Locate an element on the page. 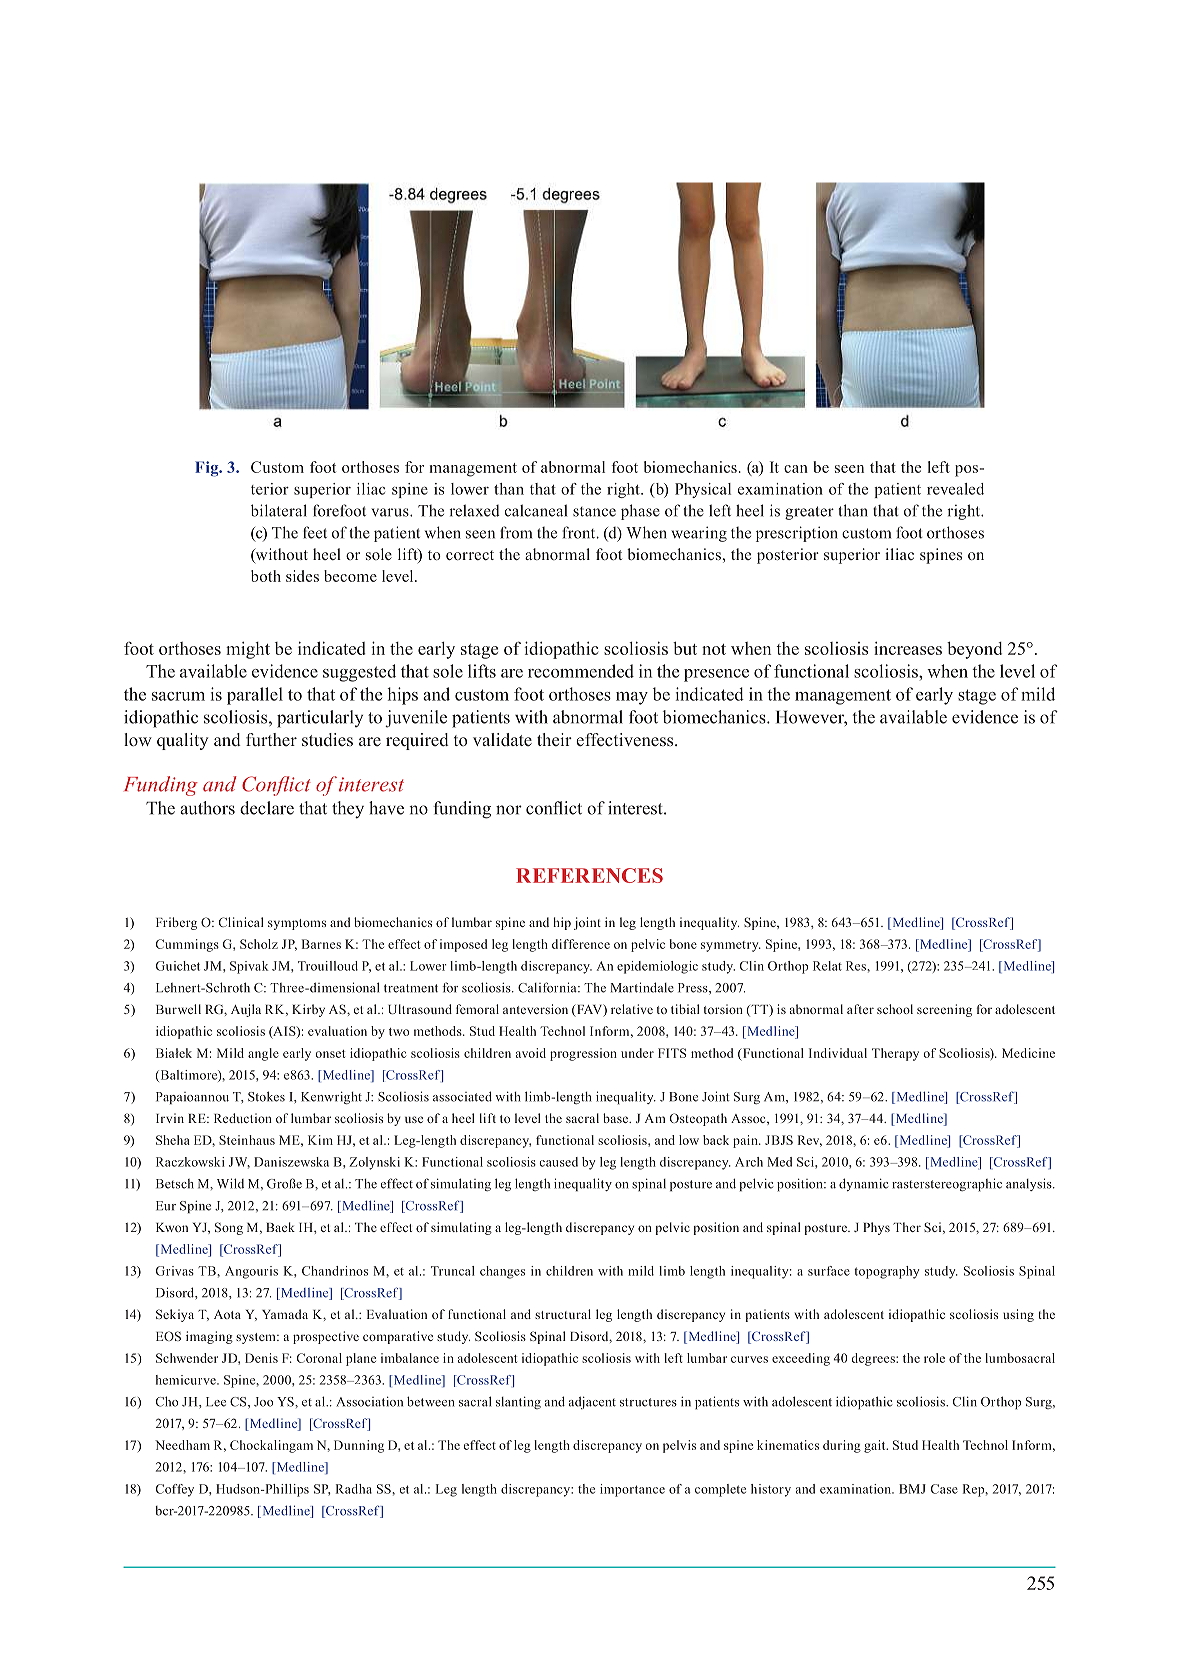 This document has width=1179, height=1668. particularly is located at coordinates (320, 719).
